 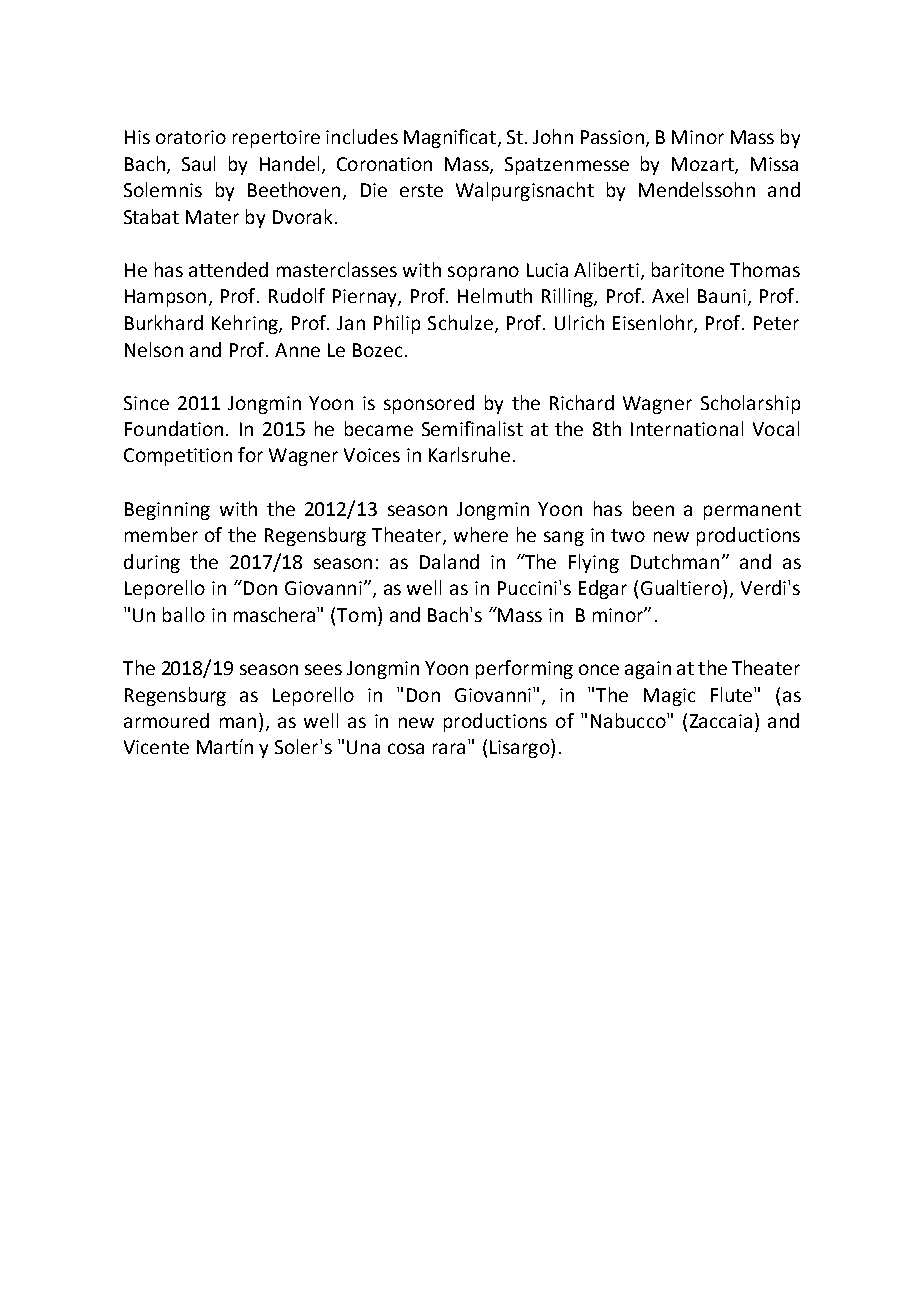 What do you see at coordinates (462, 323) in the screenshot?
I see `Schulze` at bounding box center [462, 323].
